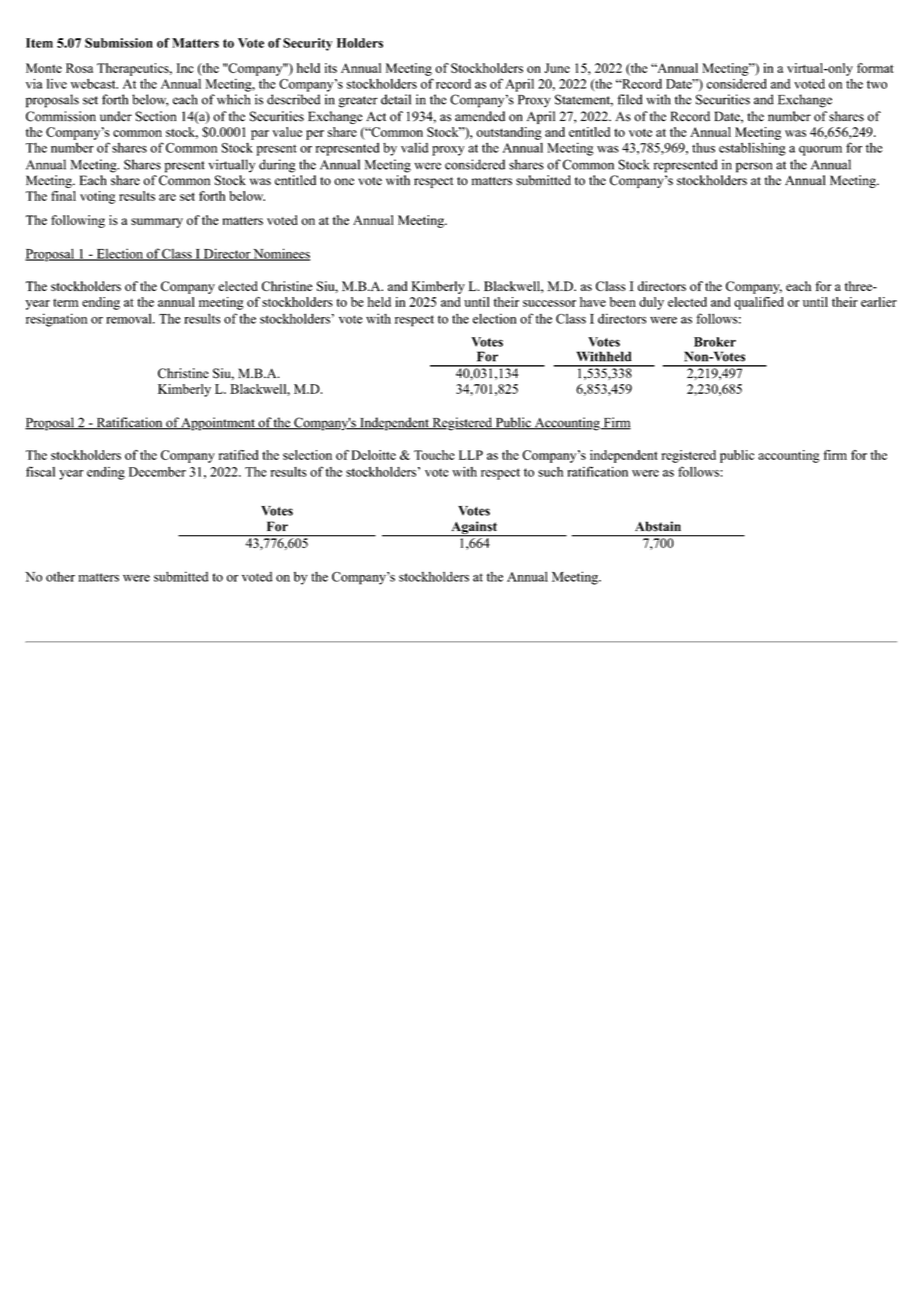  What do you see at coordinates (474, 528) in the page?
I see `Against` at bounding box center [474, 528].
